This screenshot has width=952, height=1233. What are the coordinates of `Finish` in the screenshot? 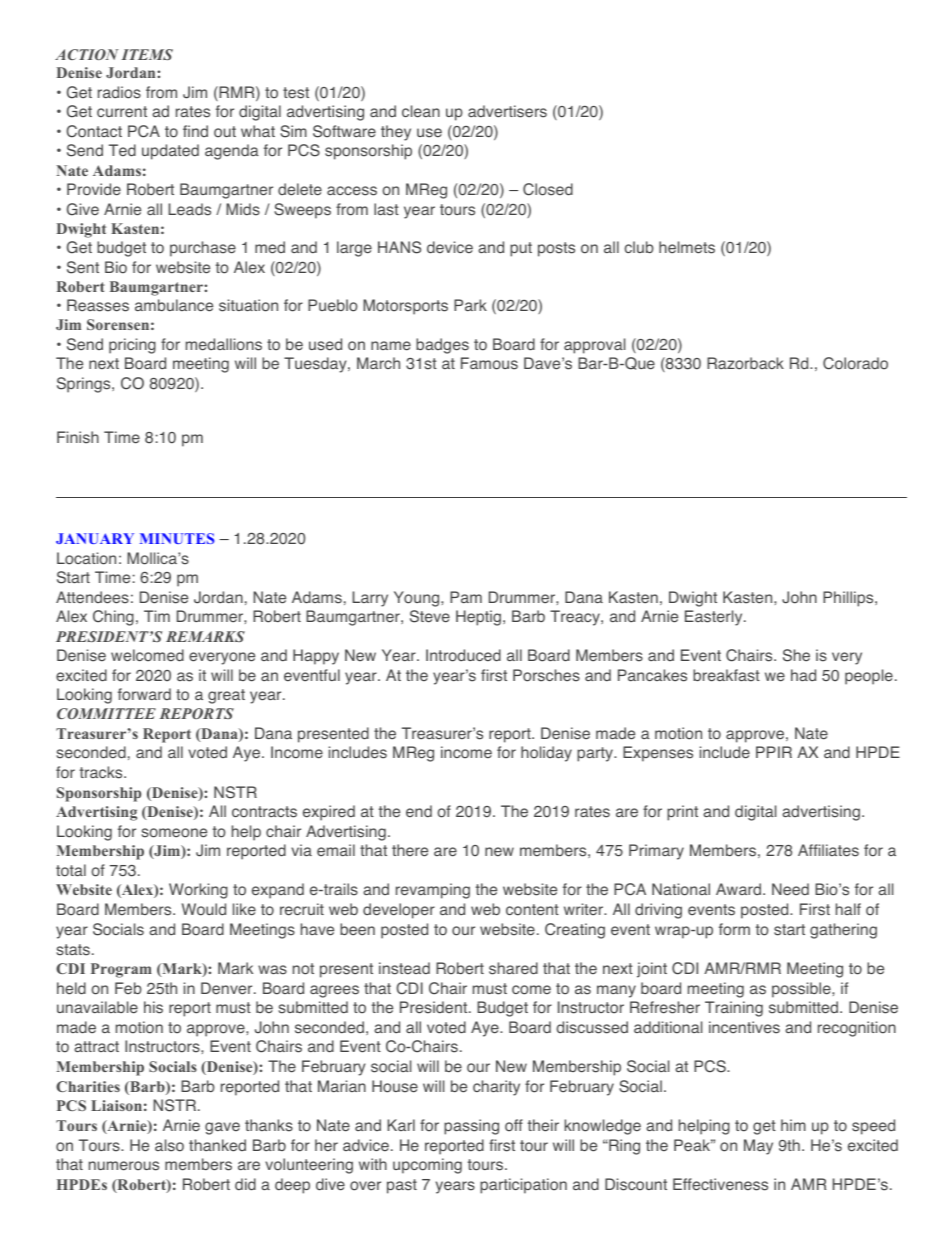 It's located at (78, 437).
